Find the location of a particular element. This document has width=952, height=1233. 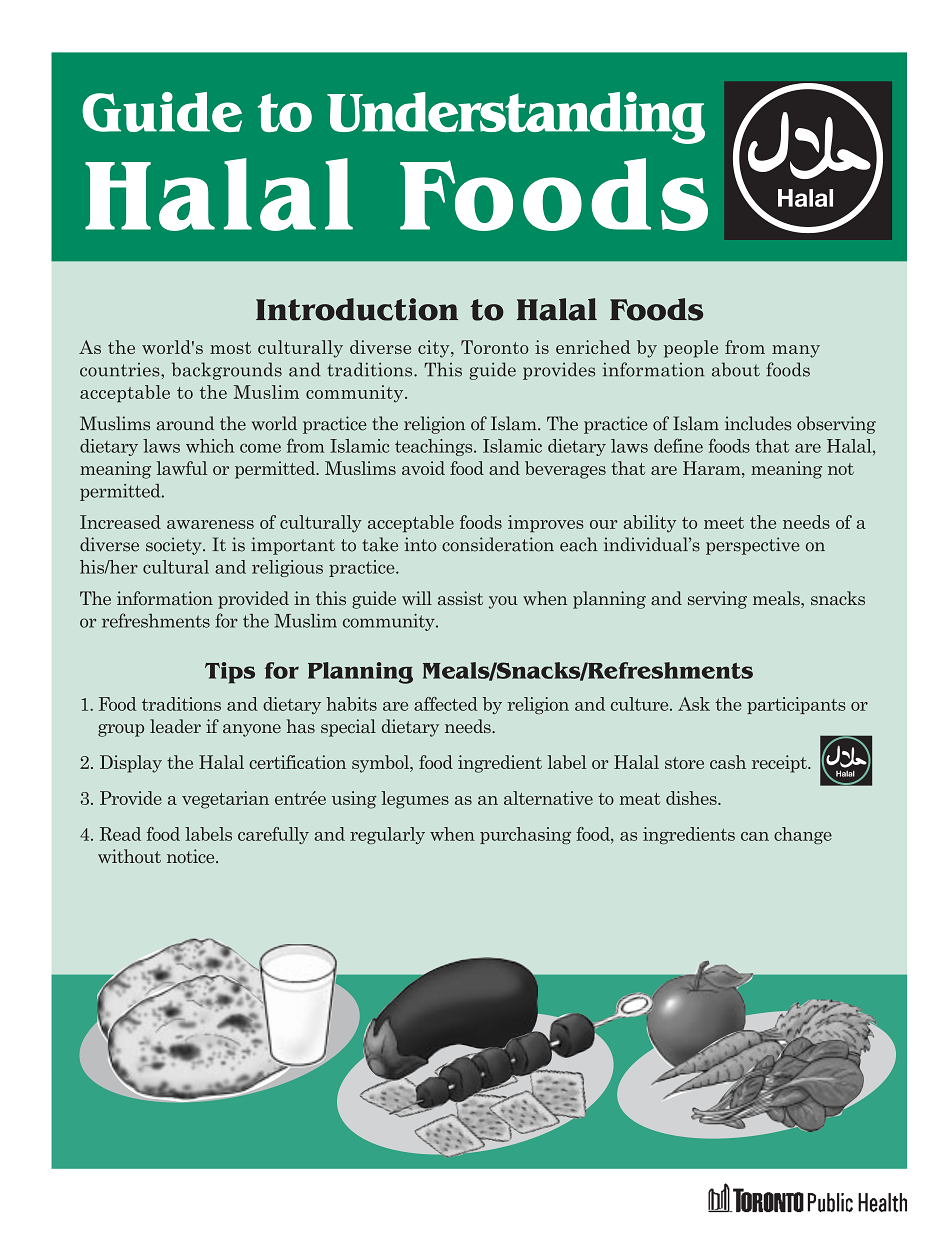

people is located at coordinates (691, 349).
